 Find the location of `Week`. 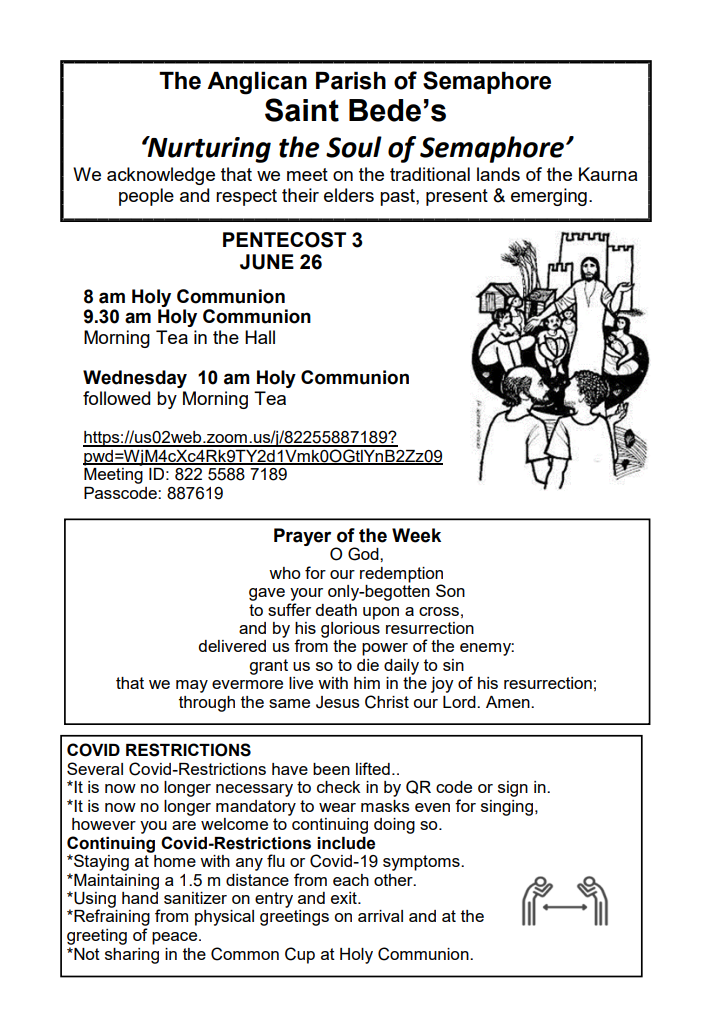

Week is located at coordinates (416, 535).
